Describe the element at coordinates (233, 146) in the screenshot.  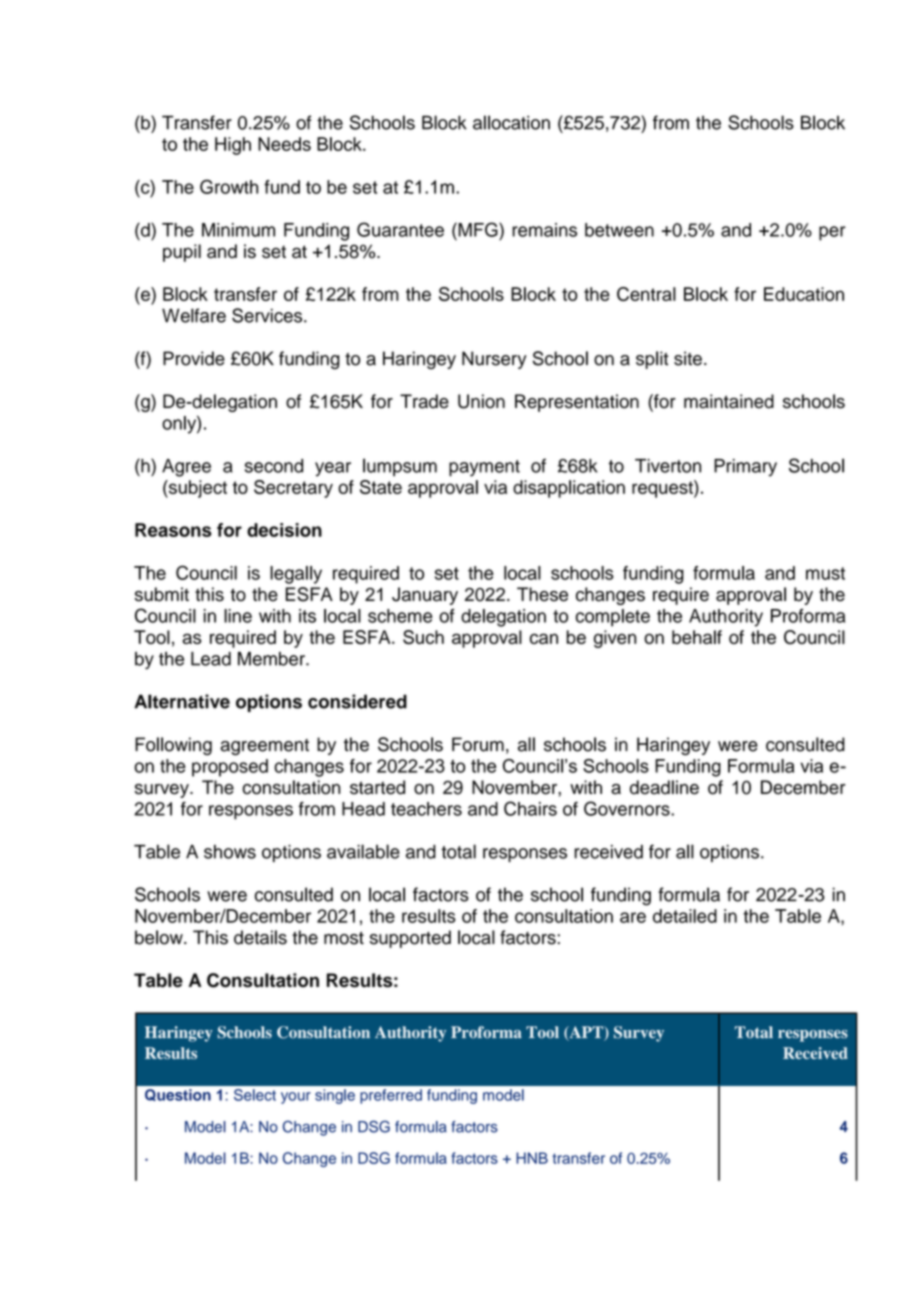
I see `High` at that location.
